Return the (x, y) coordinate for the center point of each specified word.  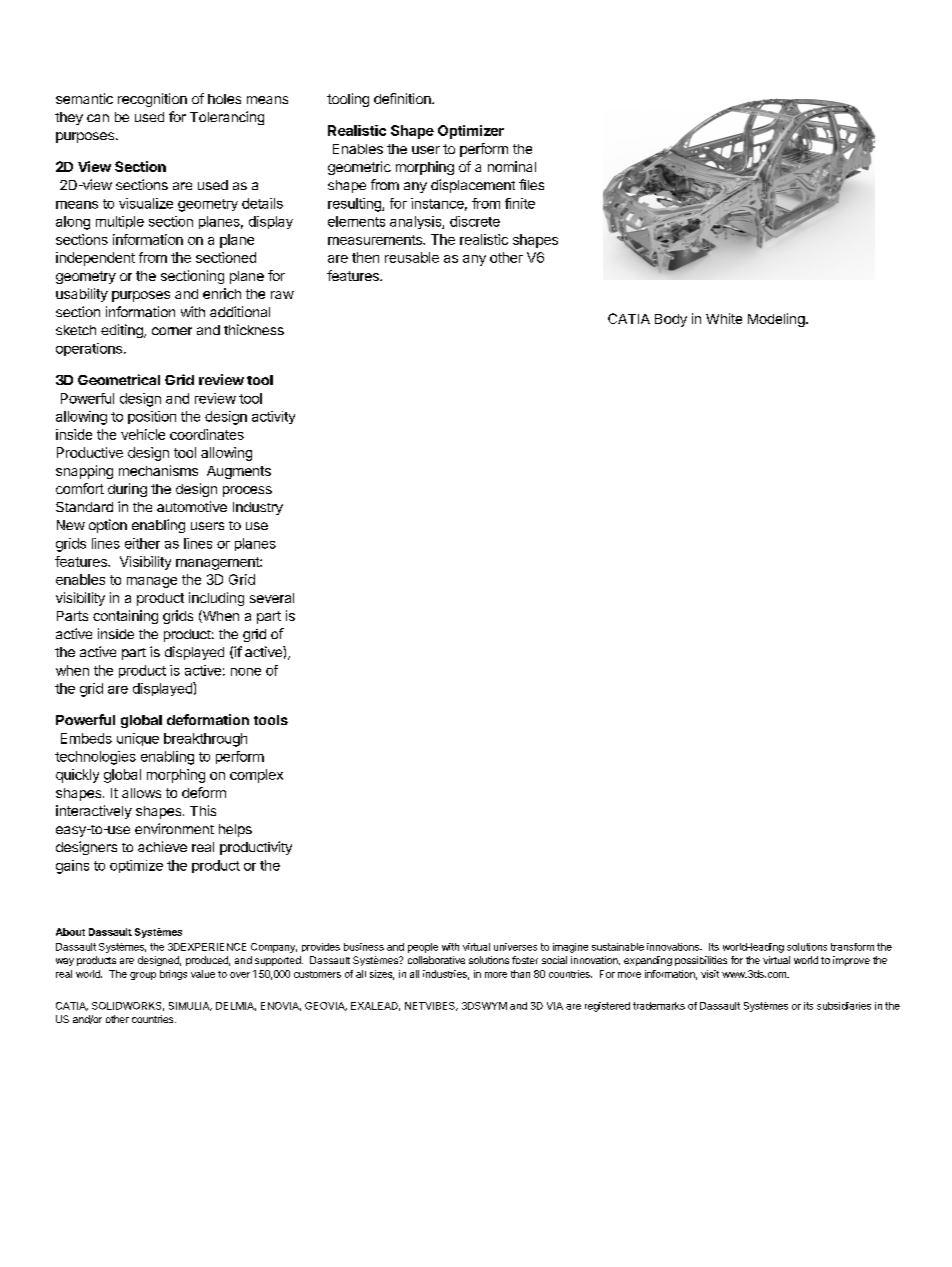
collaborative (436, 960)
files (531, 184)
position (152, 417)
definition (403, 98)
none (246, 672)
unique (138, 739)
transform (852, 947)
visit (710, 974)
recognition (152, 100)
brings (173, 975)
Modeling (777, 320)
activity (273, 417)
